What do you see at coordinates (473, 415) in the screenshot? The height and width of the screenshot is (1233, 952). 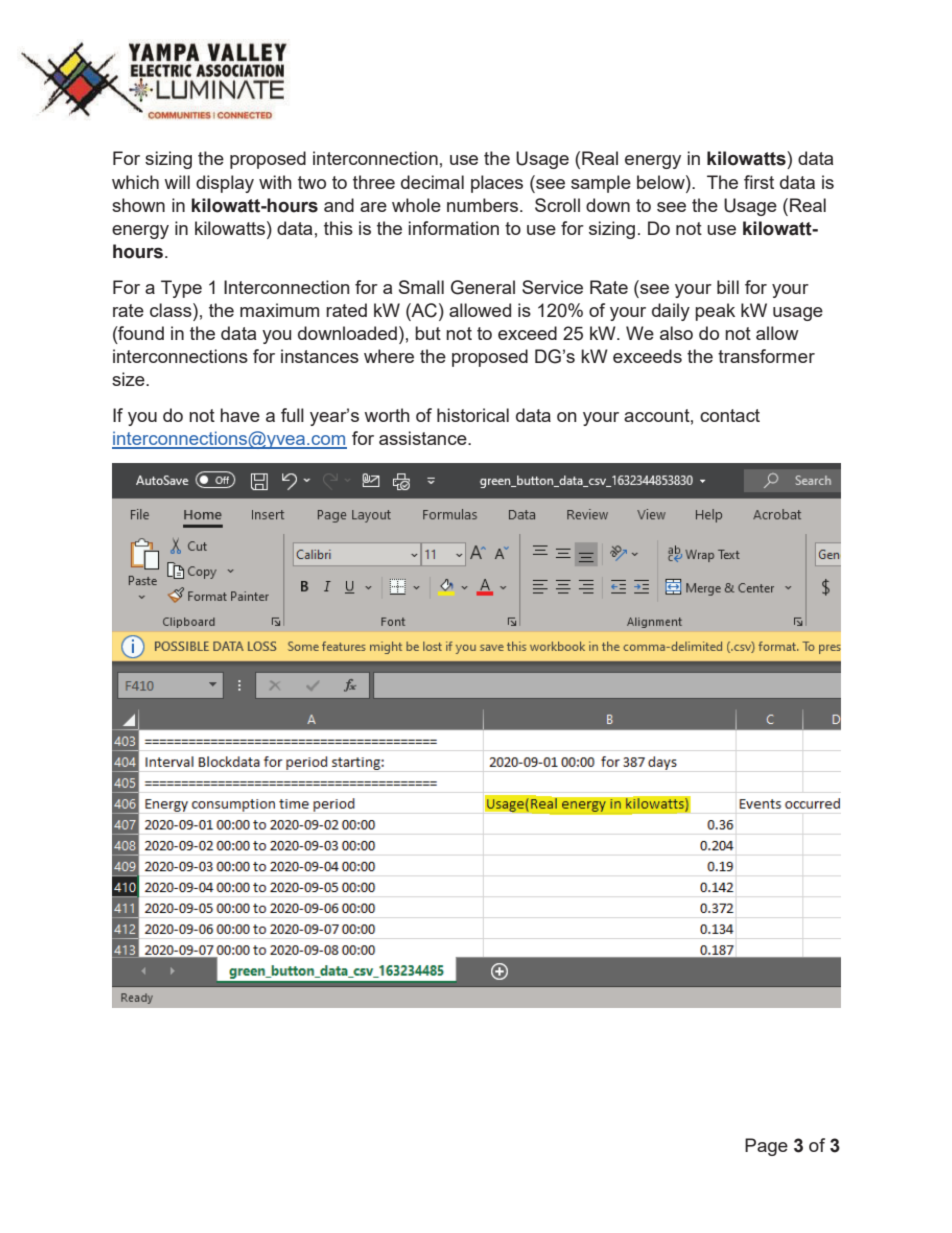 I see `historical` at bounding box center [473, 415].
